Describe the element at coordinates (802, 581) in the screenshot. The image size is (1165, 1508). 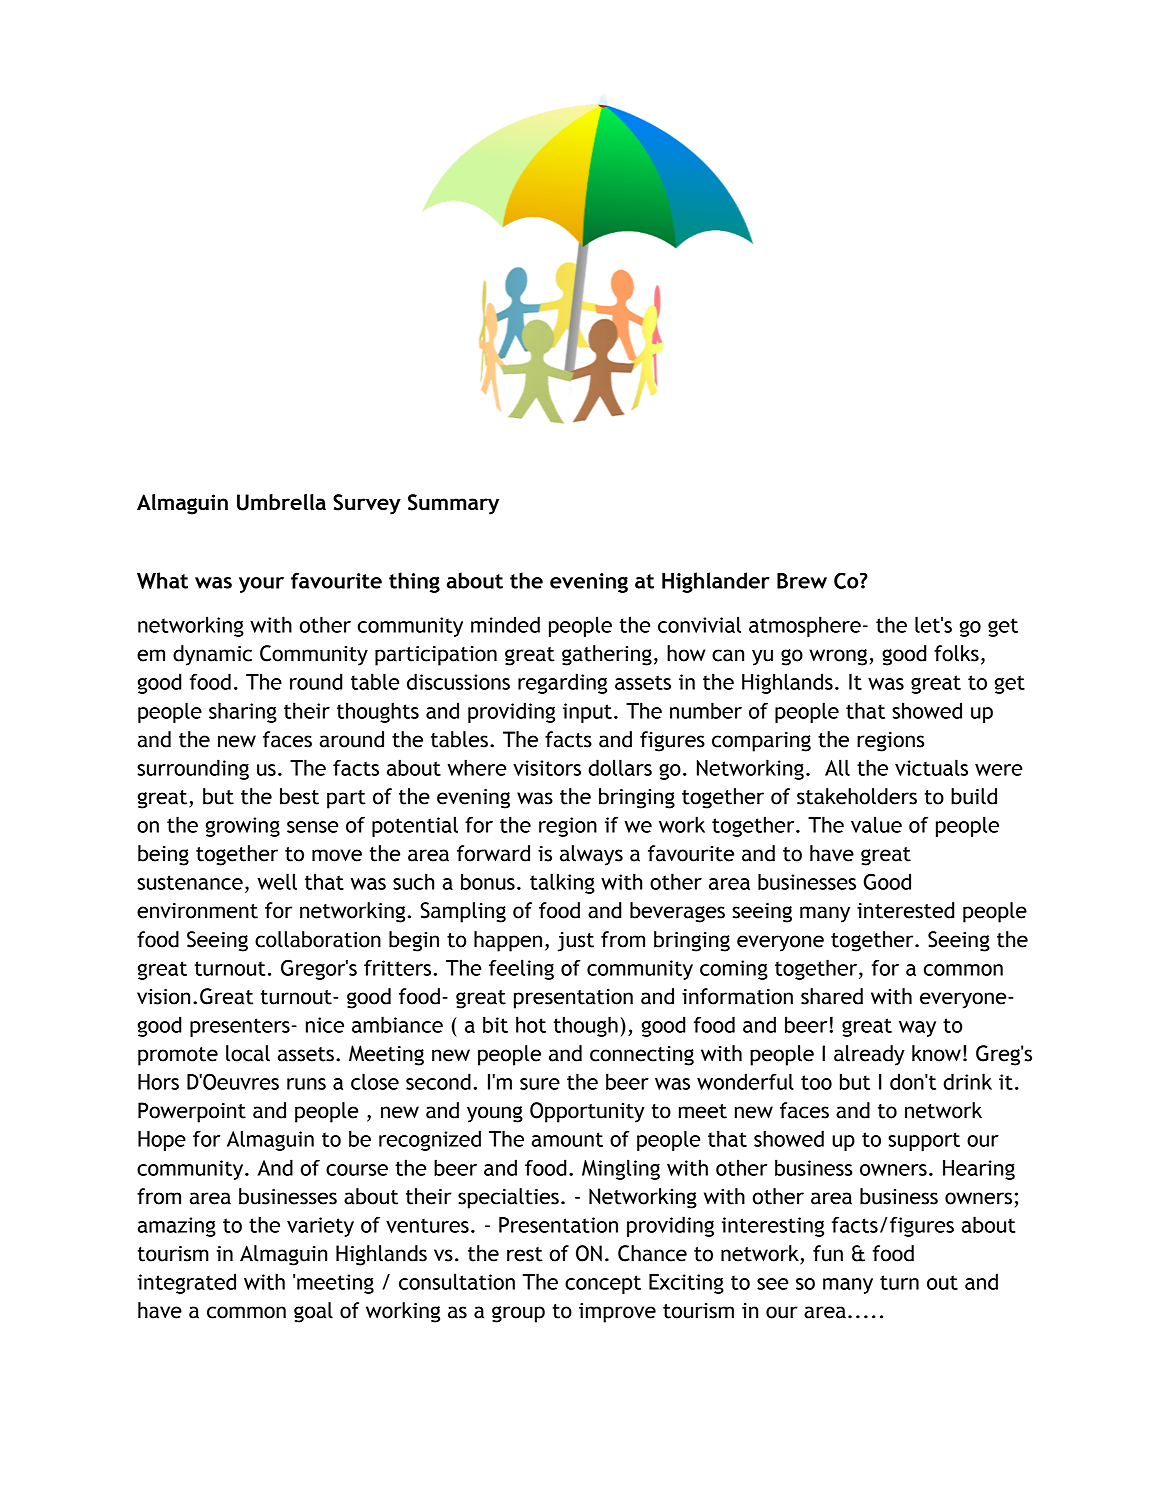
I see `Brew` at that location.
